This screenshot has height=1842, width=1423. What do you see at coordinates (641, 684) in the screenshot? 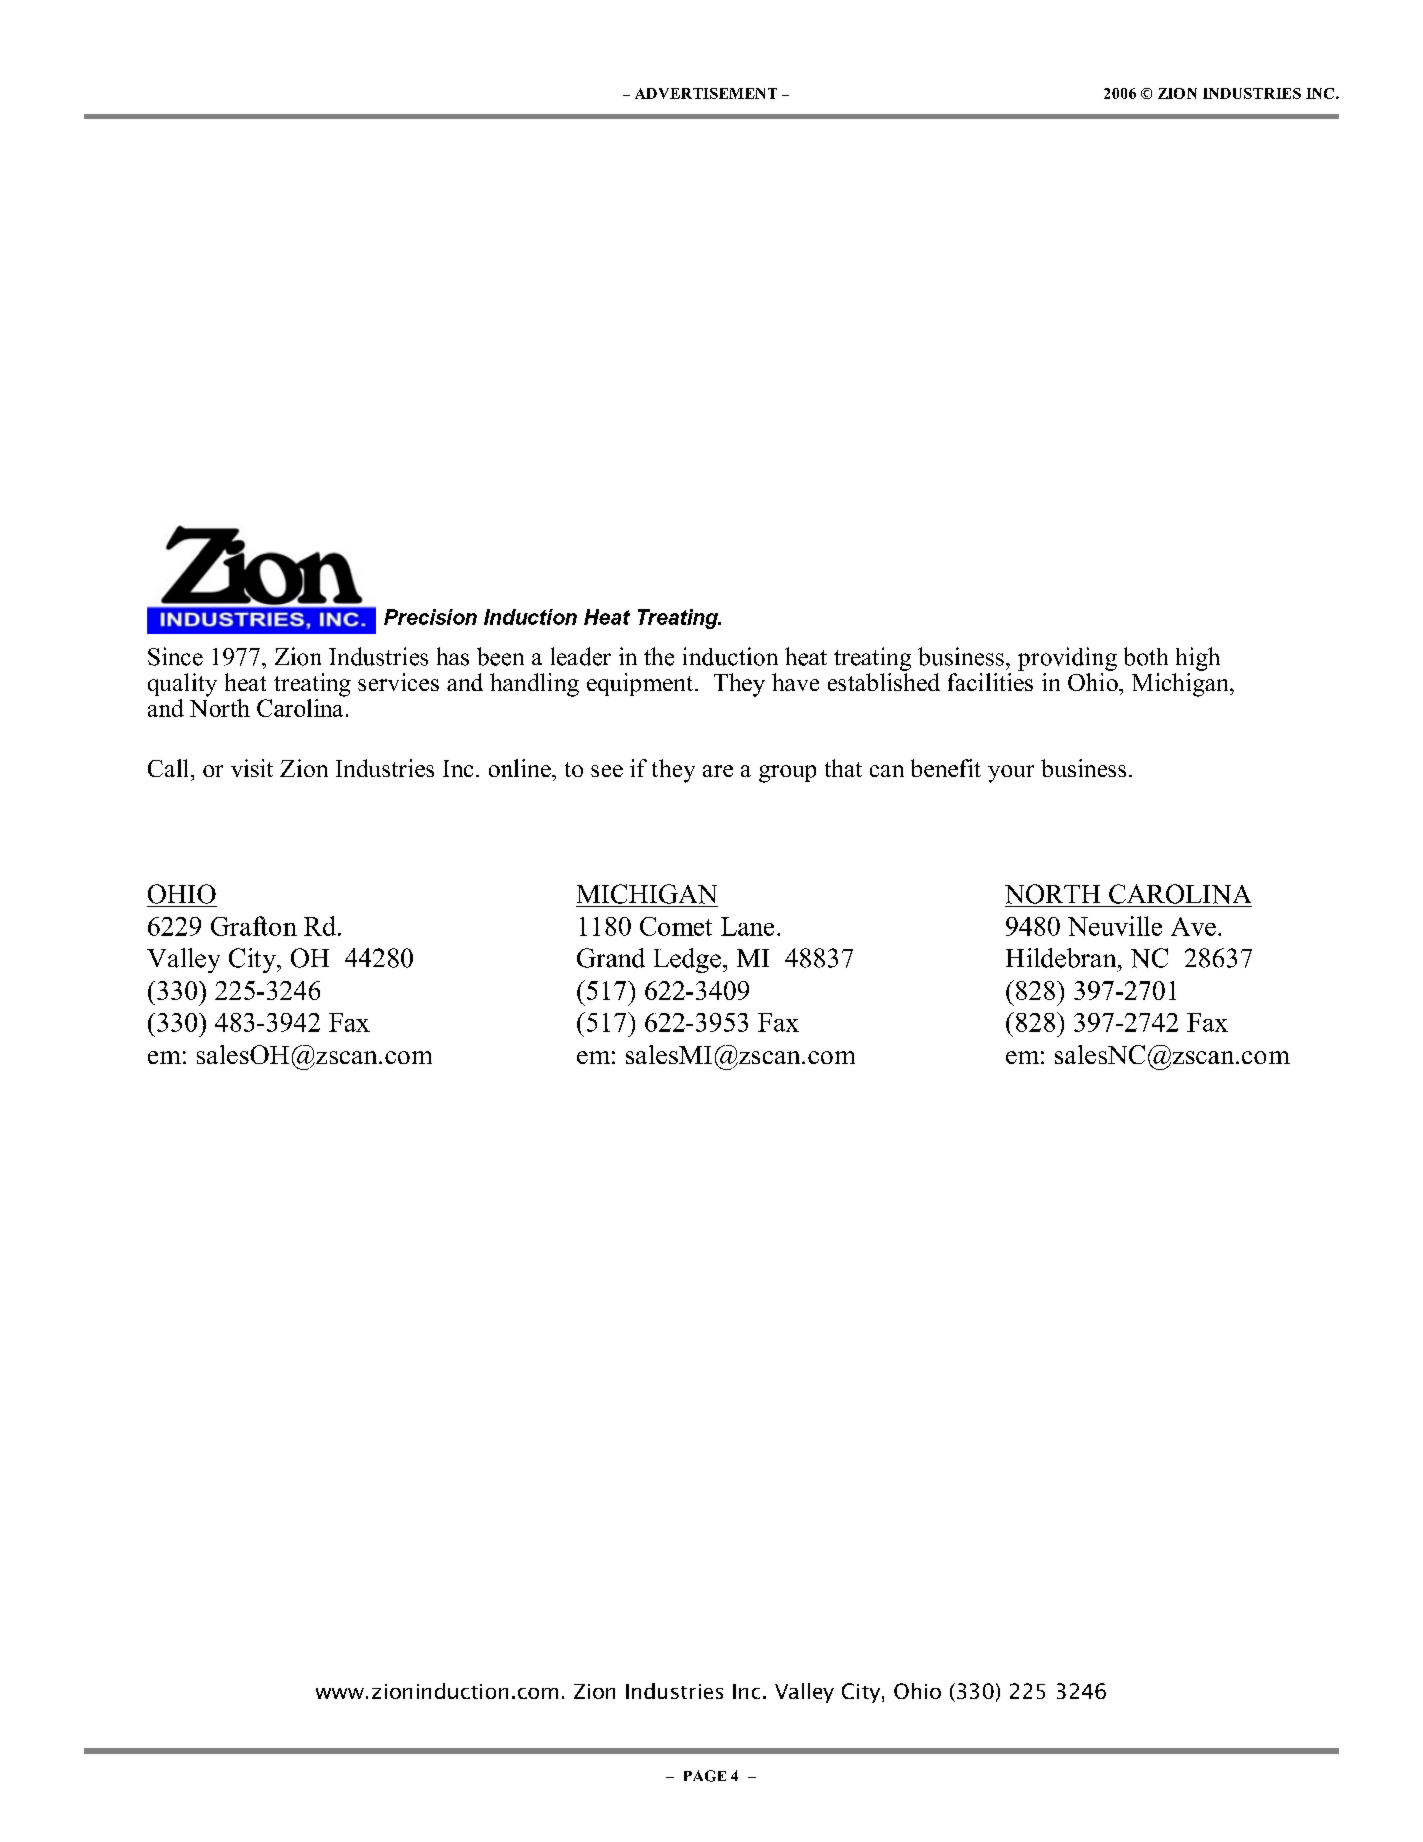
I see `equipment` at bounding box center [641, 684].
